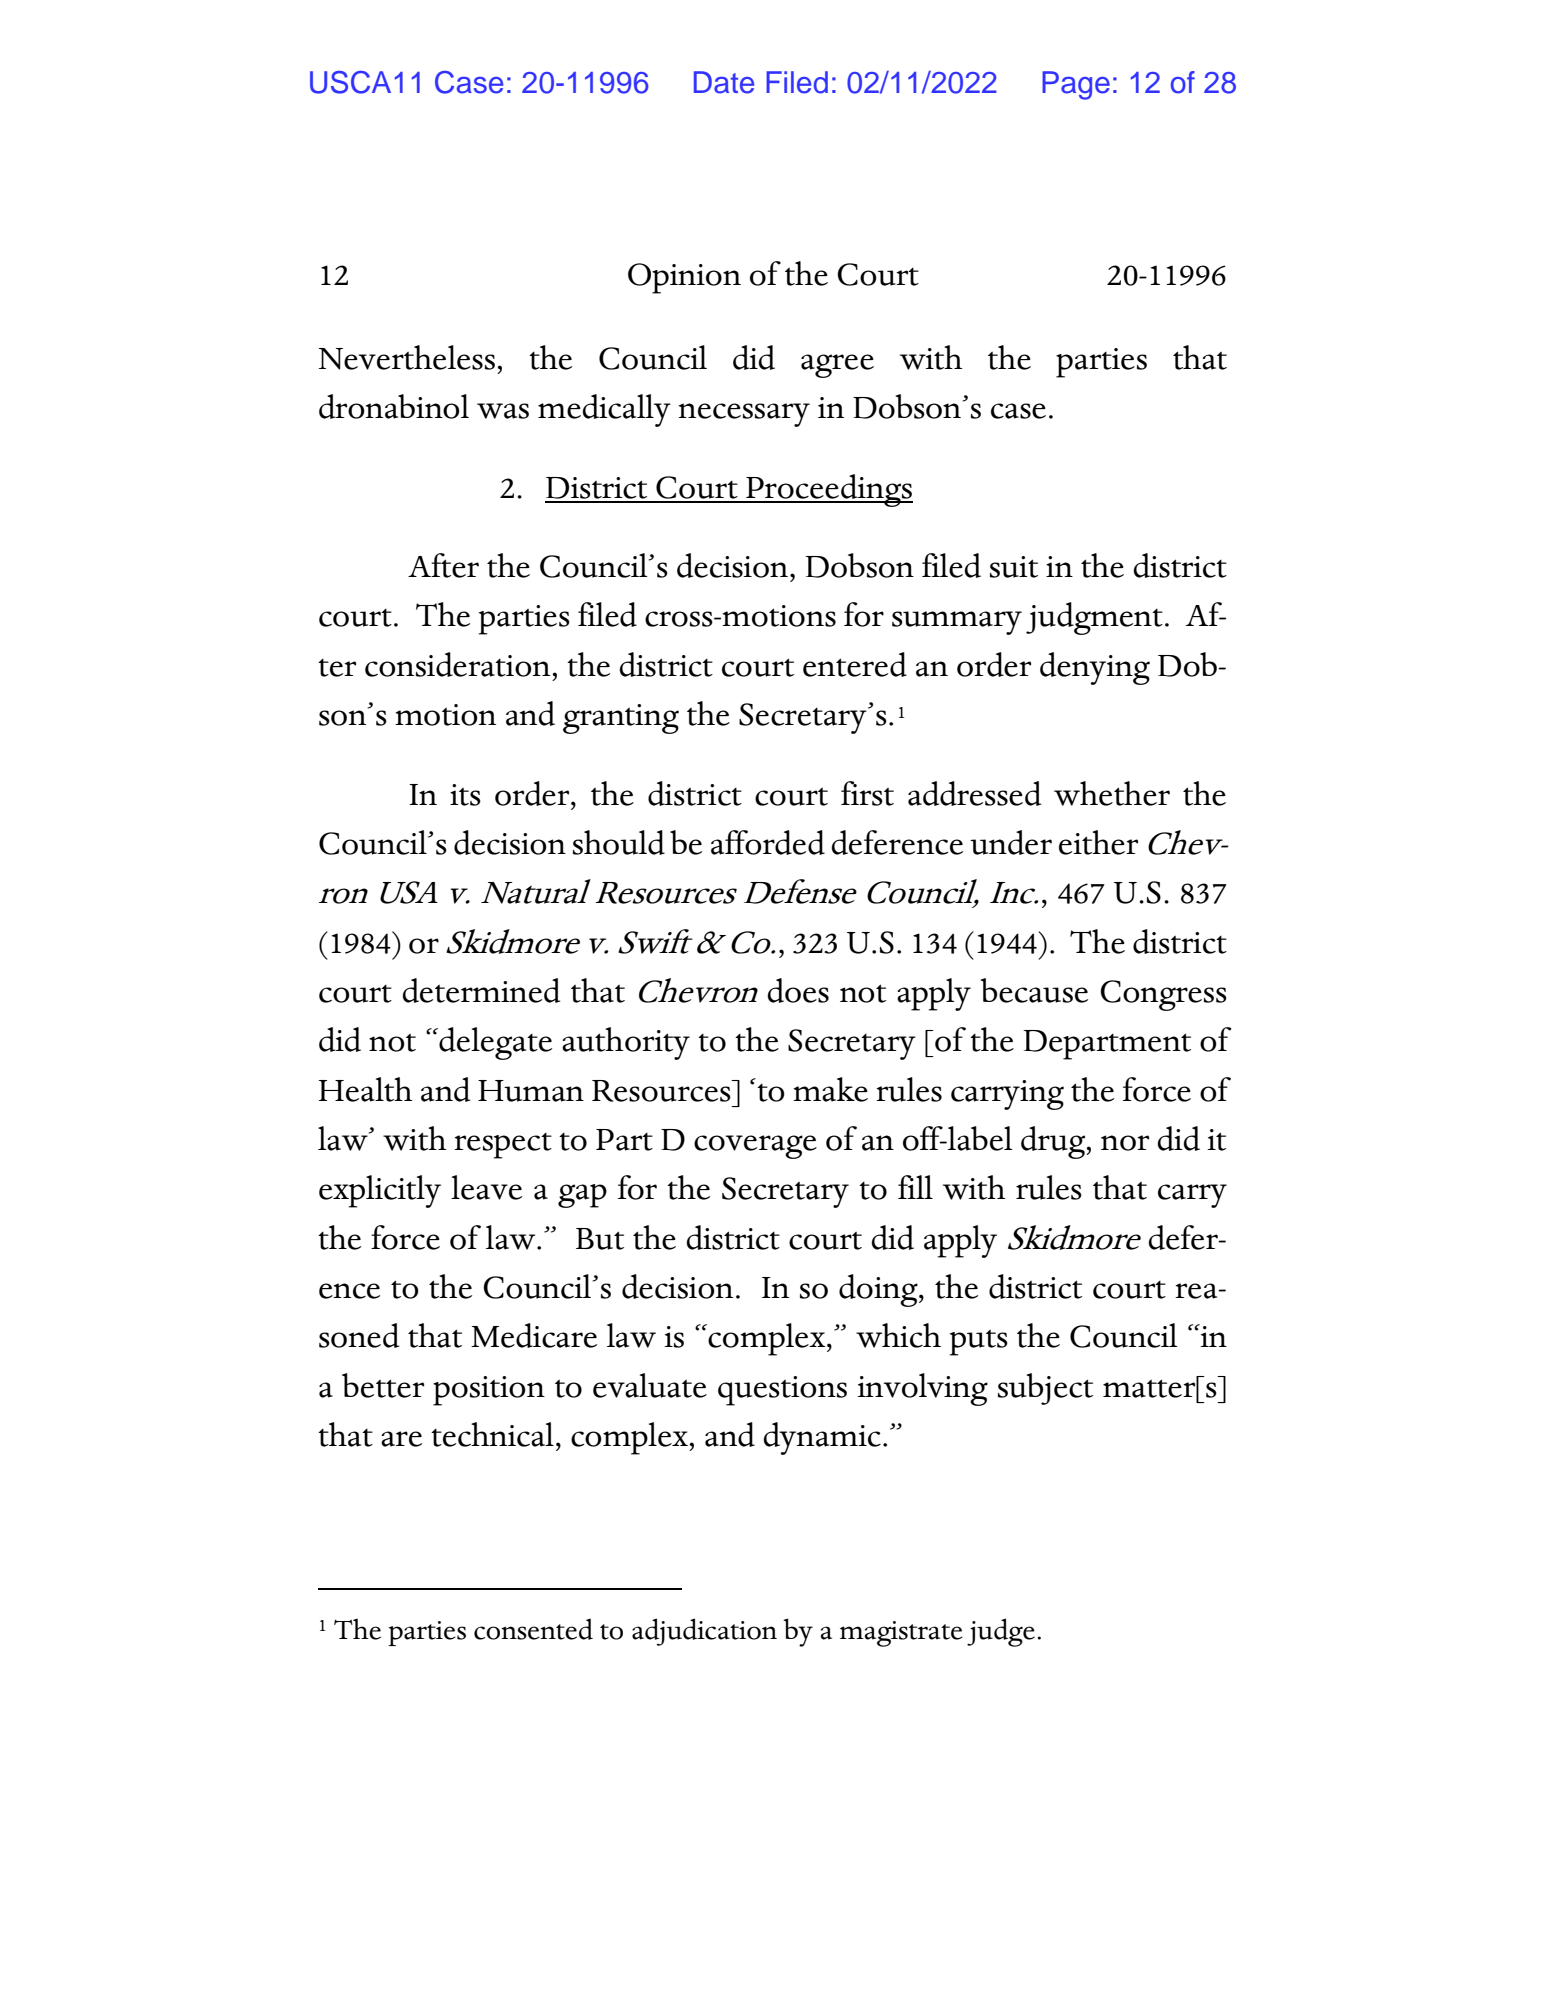 Image resolution: width=1545 pixels, height=1999 pixels. Describe the element at coordinates (724, 82) in the screenshot. I see `Date` at that location.
